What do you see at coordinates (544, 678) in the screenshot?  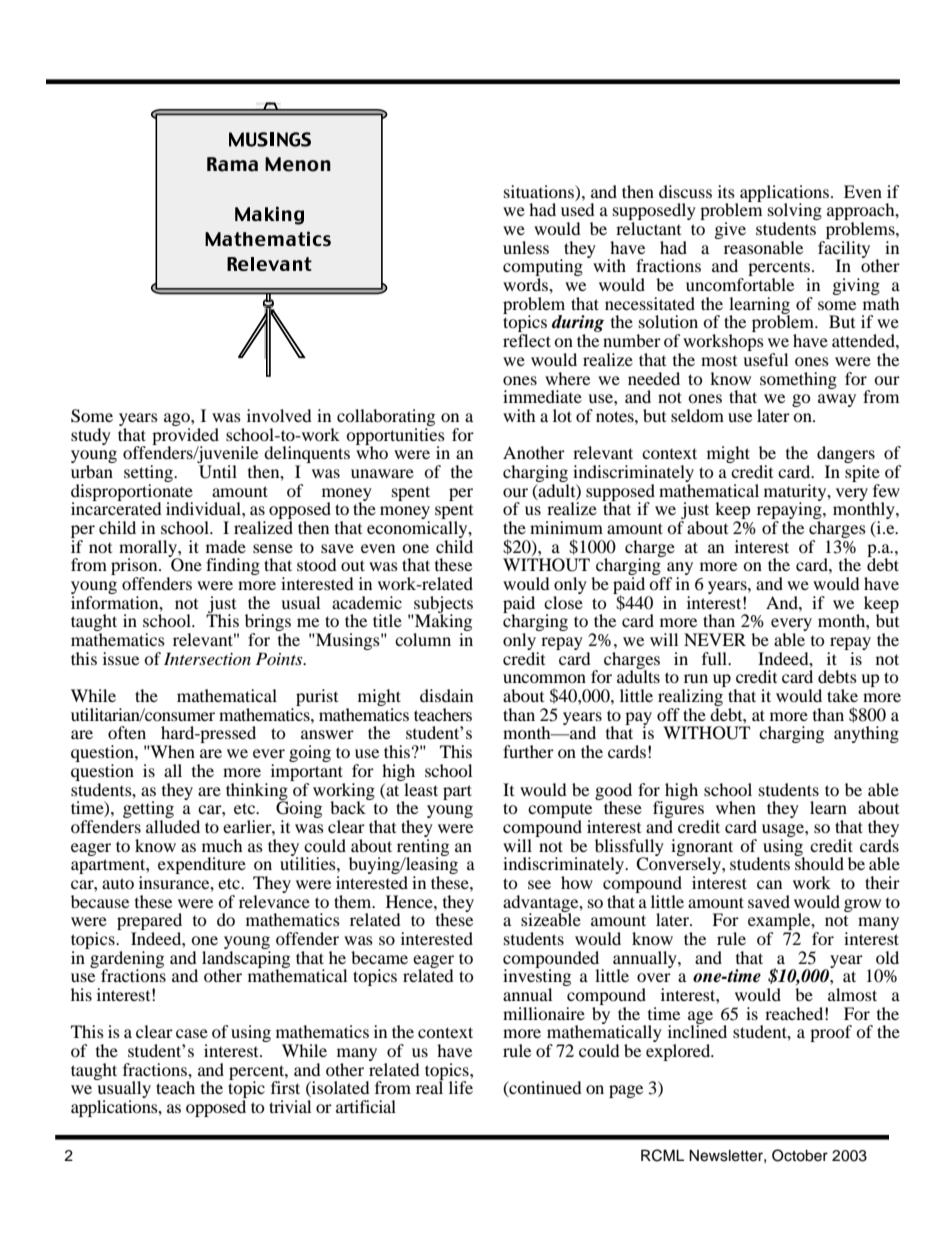 I see `uncommon` at bounding box center [544, 678].
